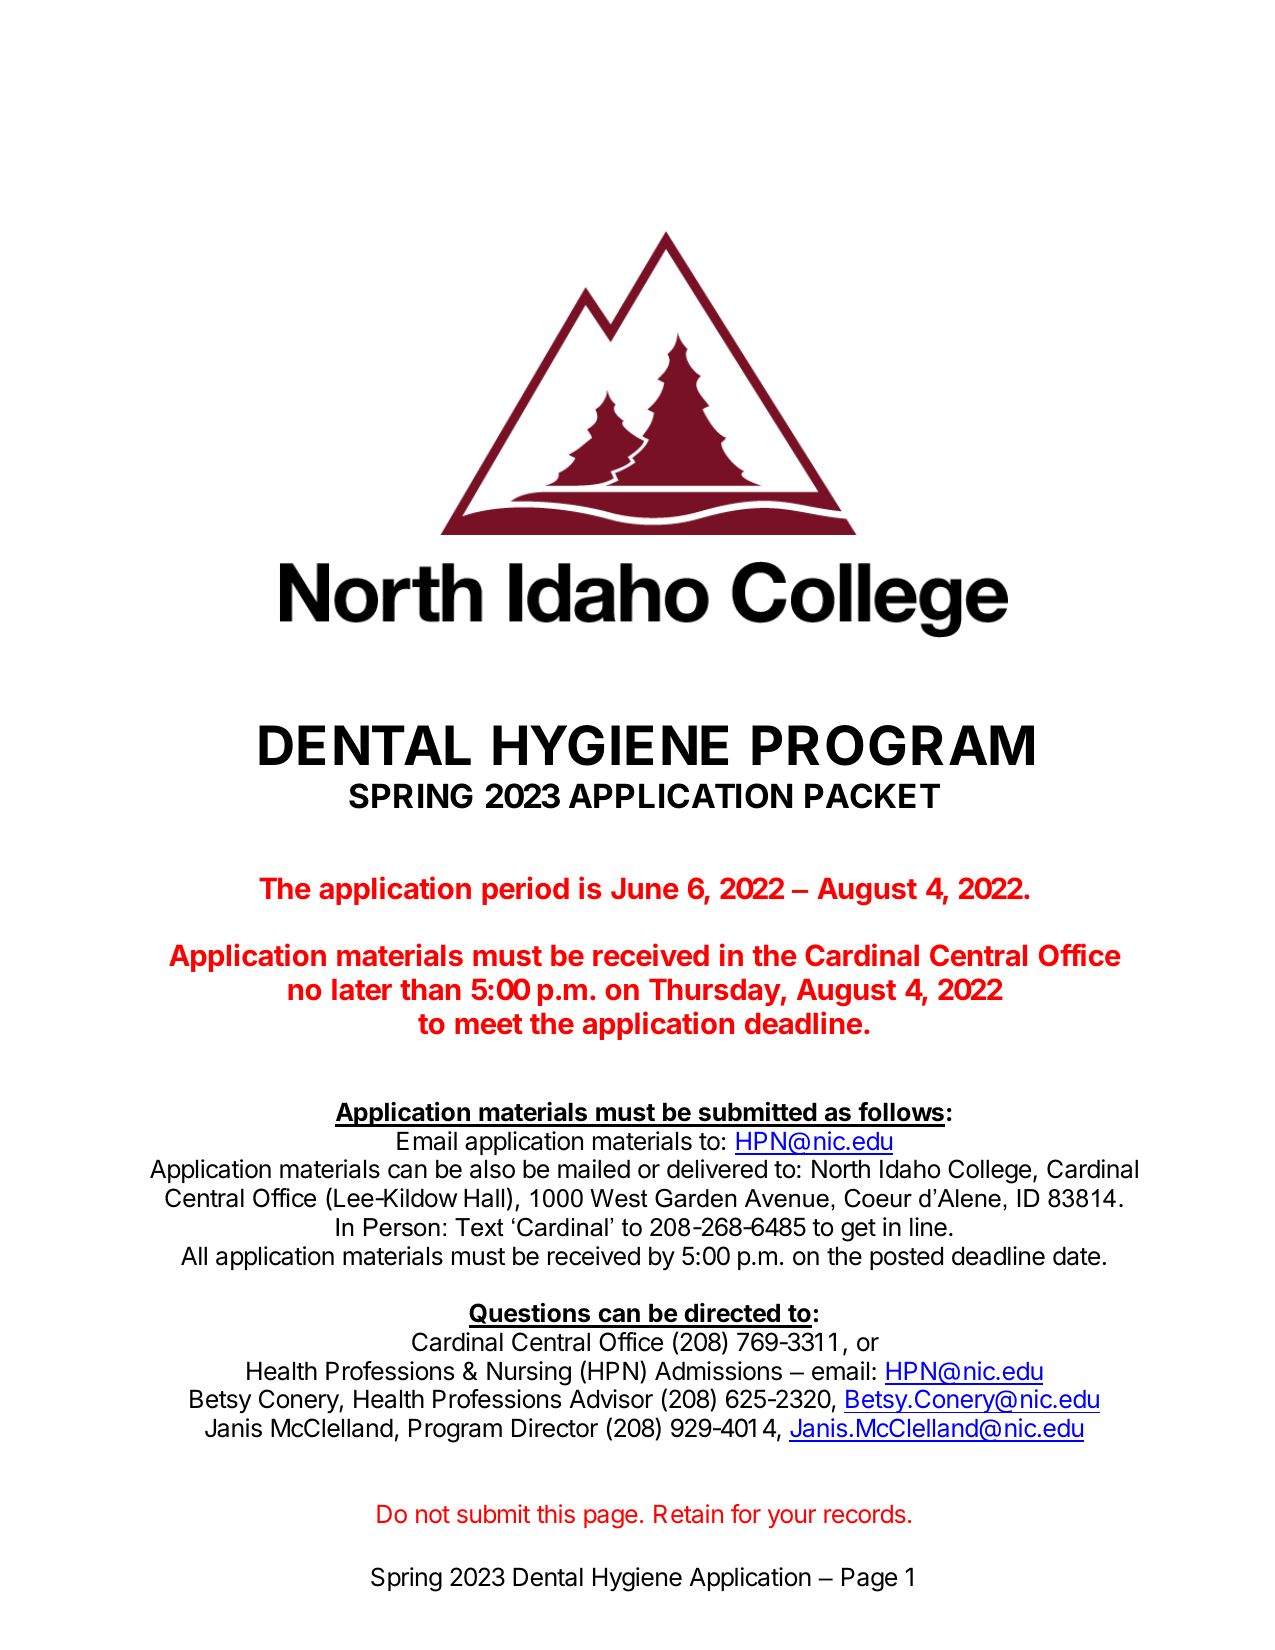  What do you see at coordinates (1076, 1256) in the screenshot?
I see `date` at bounding box center [1076, 1256].
